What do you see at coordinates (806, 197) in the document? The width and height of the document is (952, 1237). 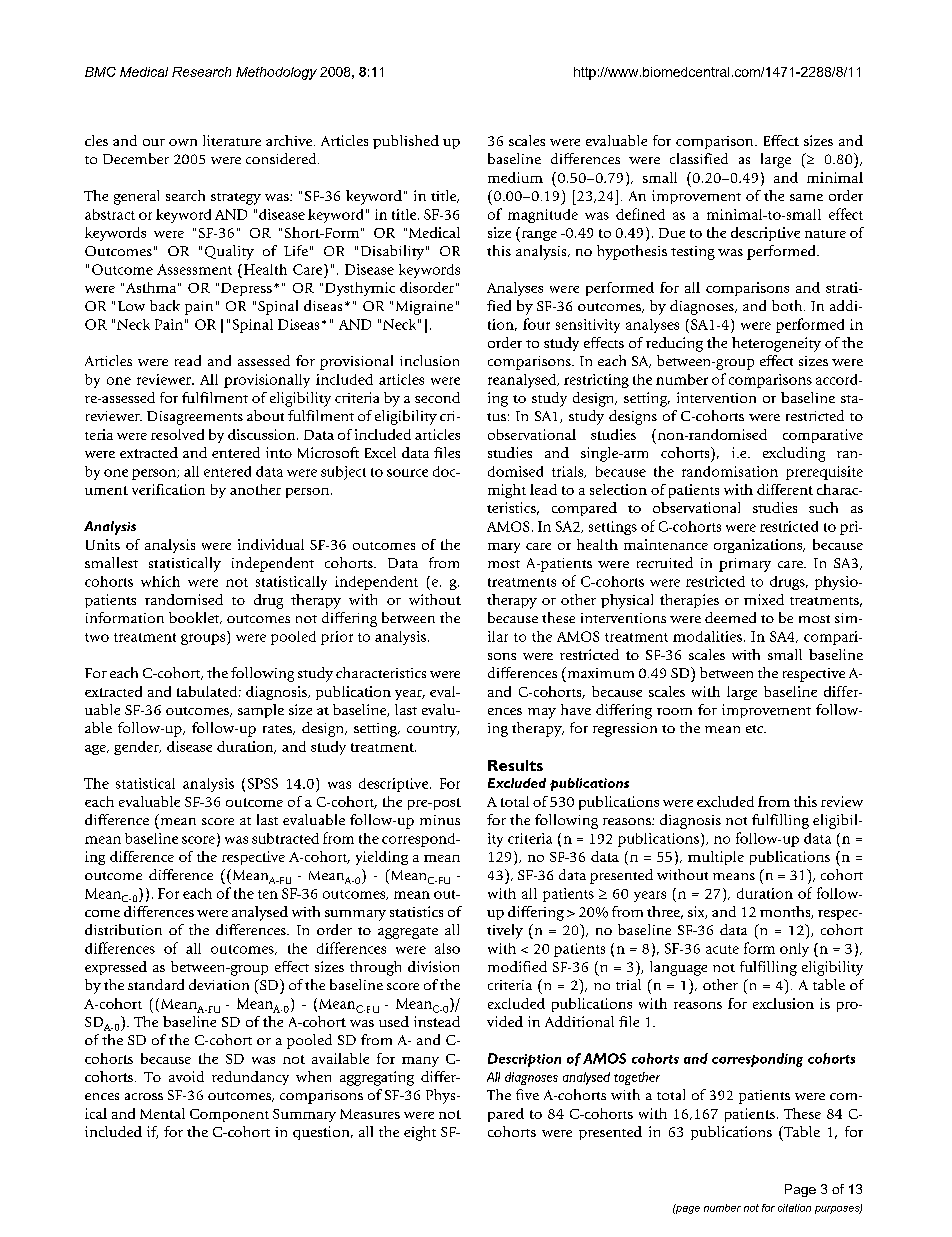 I see `same` at bounding box center [806, 197].
